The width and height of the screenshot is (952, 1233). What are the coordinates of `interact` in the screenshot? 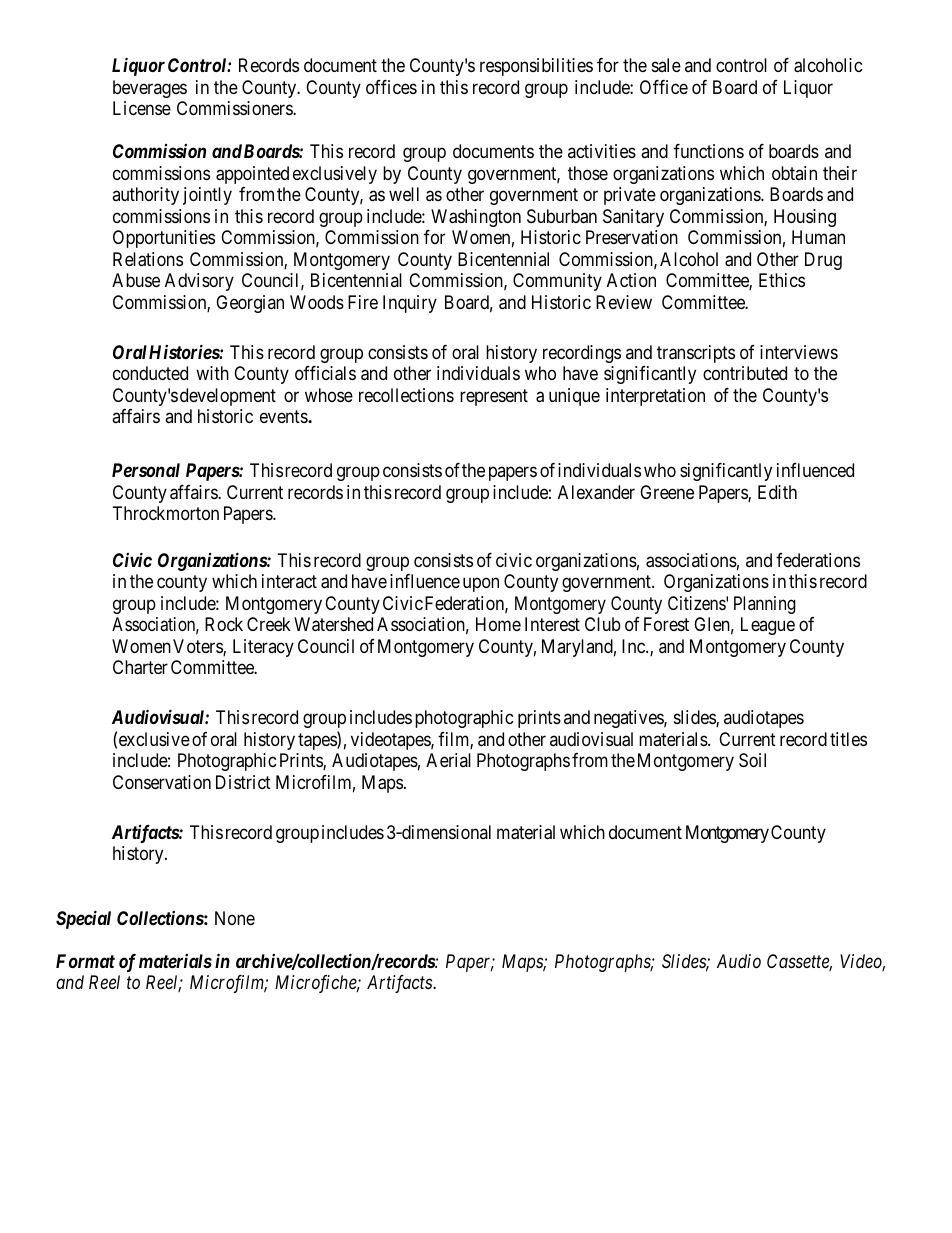 It's located at (289, 581).
